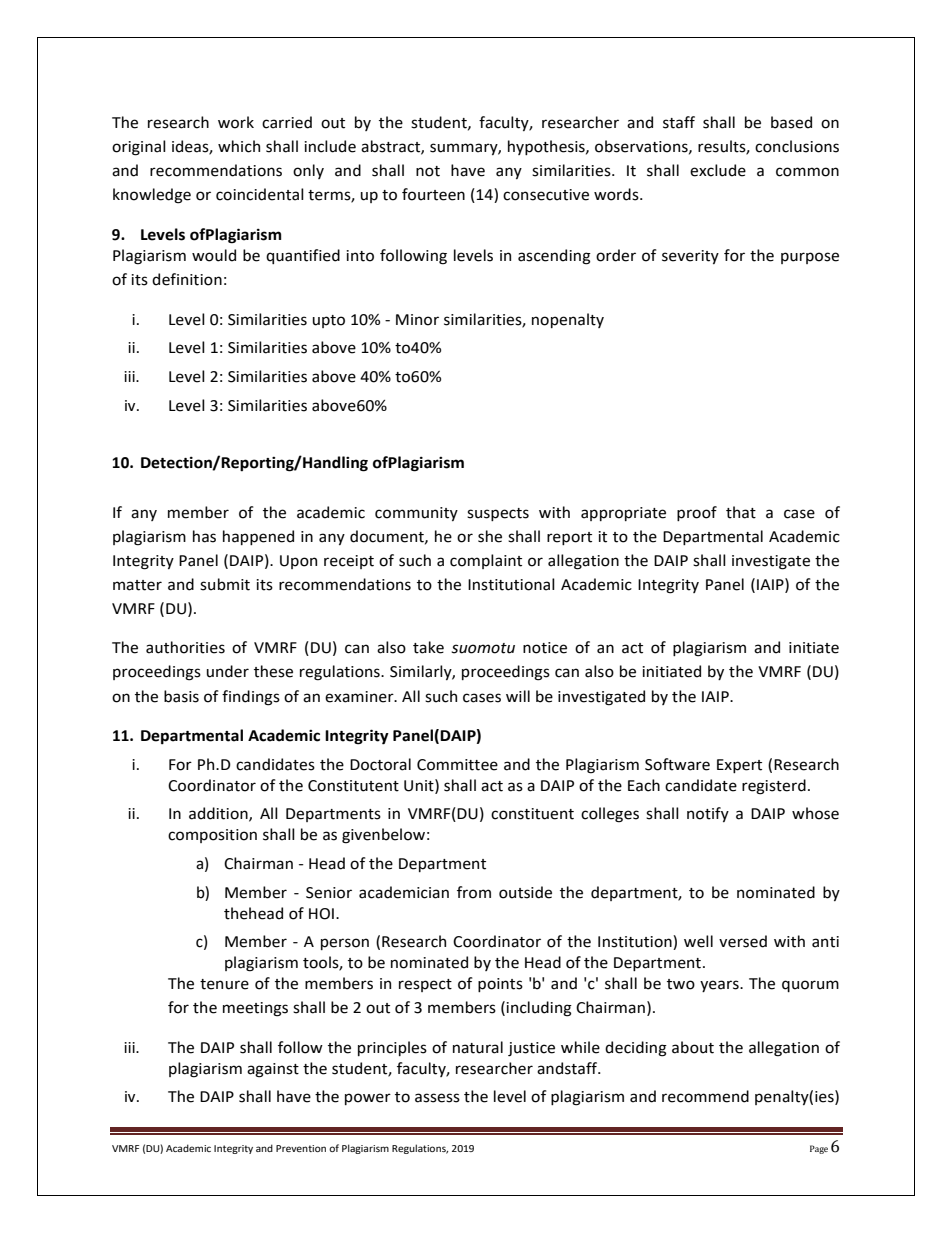 The width and height of the page is (952, 1233). What do you see at coordinates (741, 512) in the page?
I see `that` at bounding box center [741, 512].
